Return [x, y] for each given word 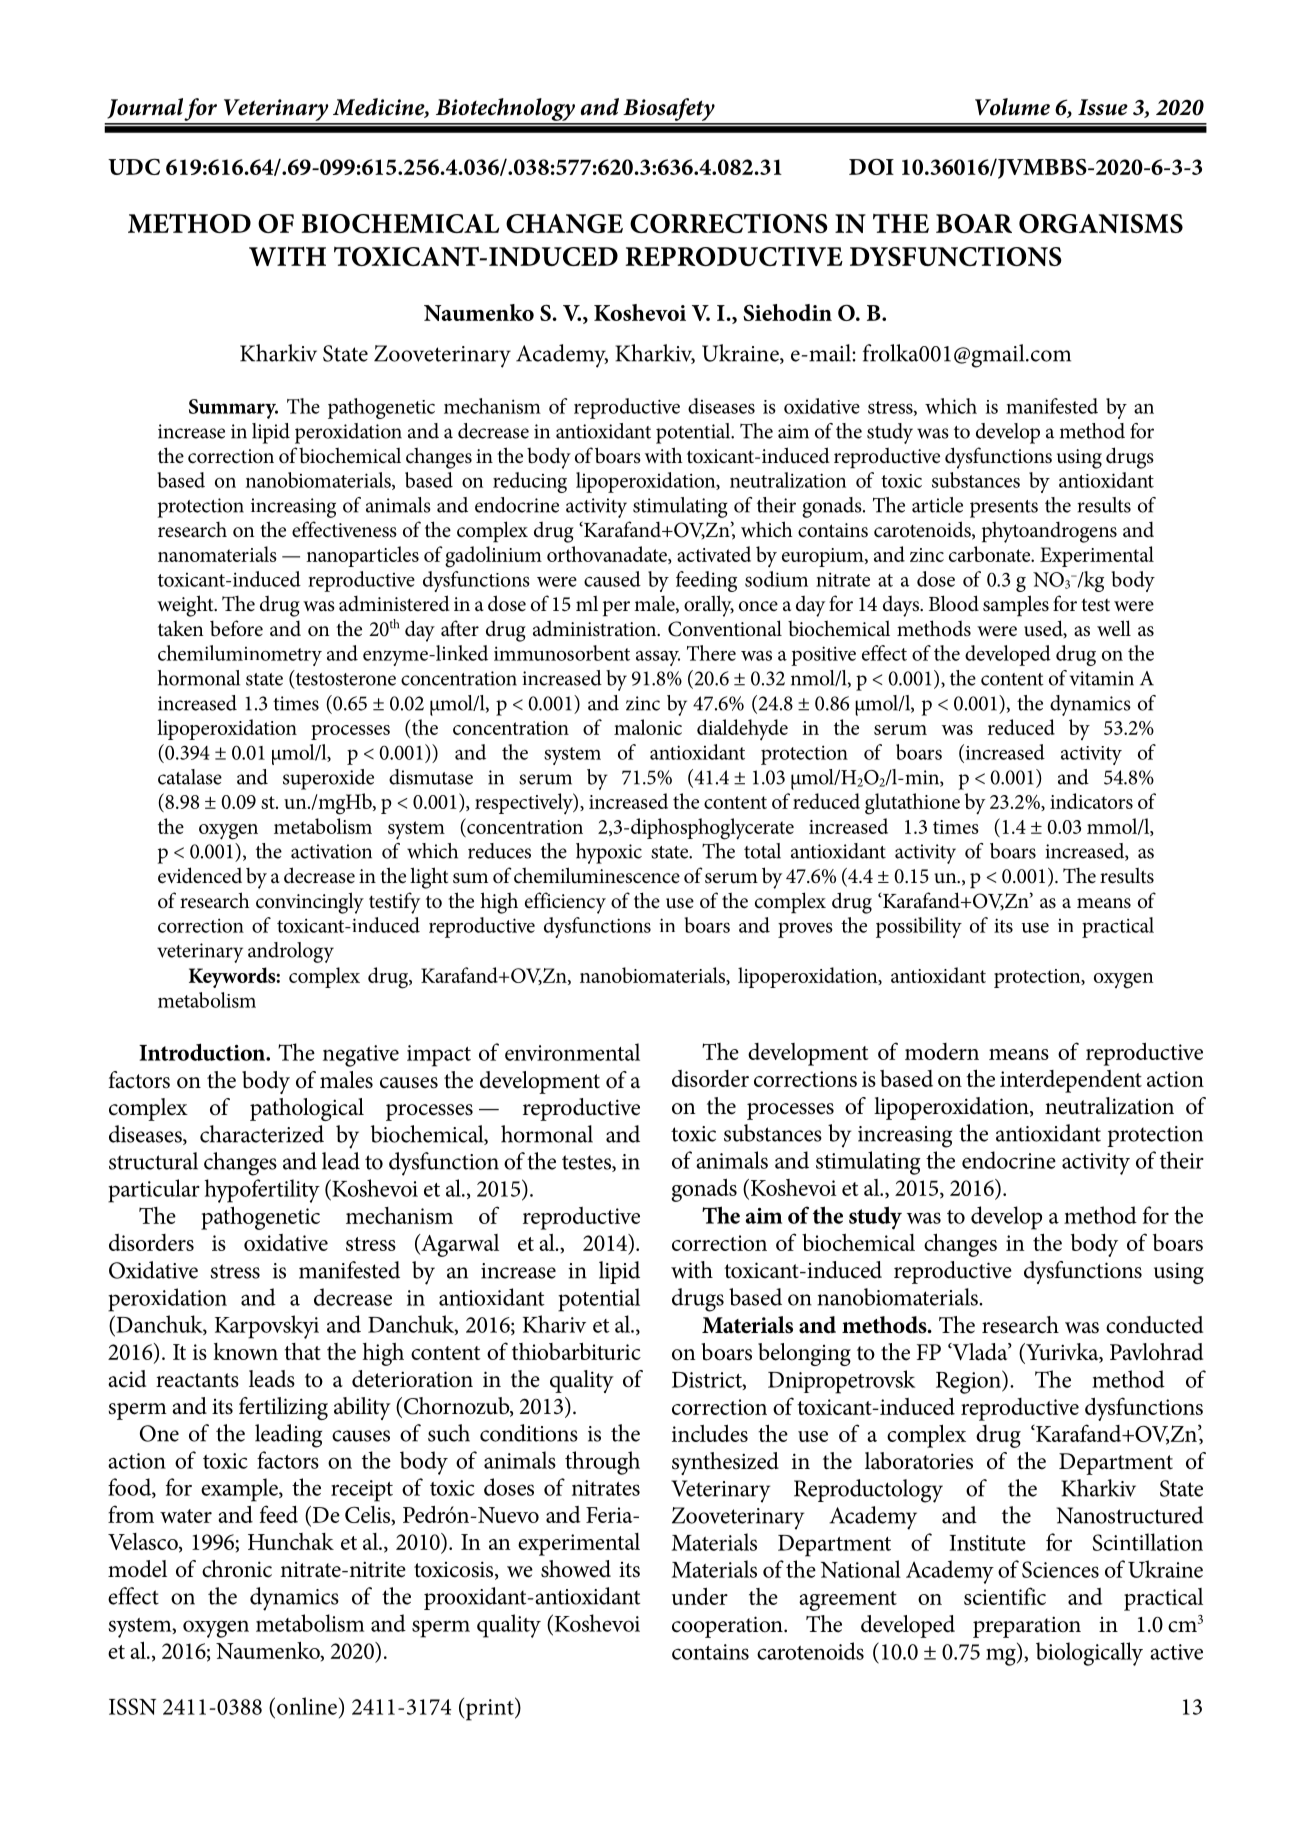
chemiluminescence [597, 875]
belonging [804, 1354]
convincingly [310, 903]
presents [1004, 509]
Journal [145, 108]
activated [714, 554]
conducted [1154, 1325]
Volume [1012, 107]
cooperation [728, 1627]
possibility [919, 927]
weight [186, 606]
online [307, 1706]
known [245, 1351]
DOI [871, 166]
